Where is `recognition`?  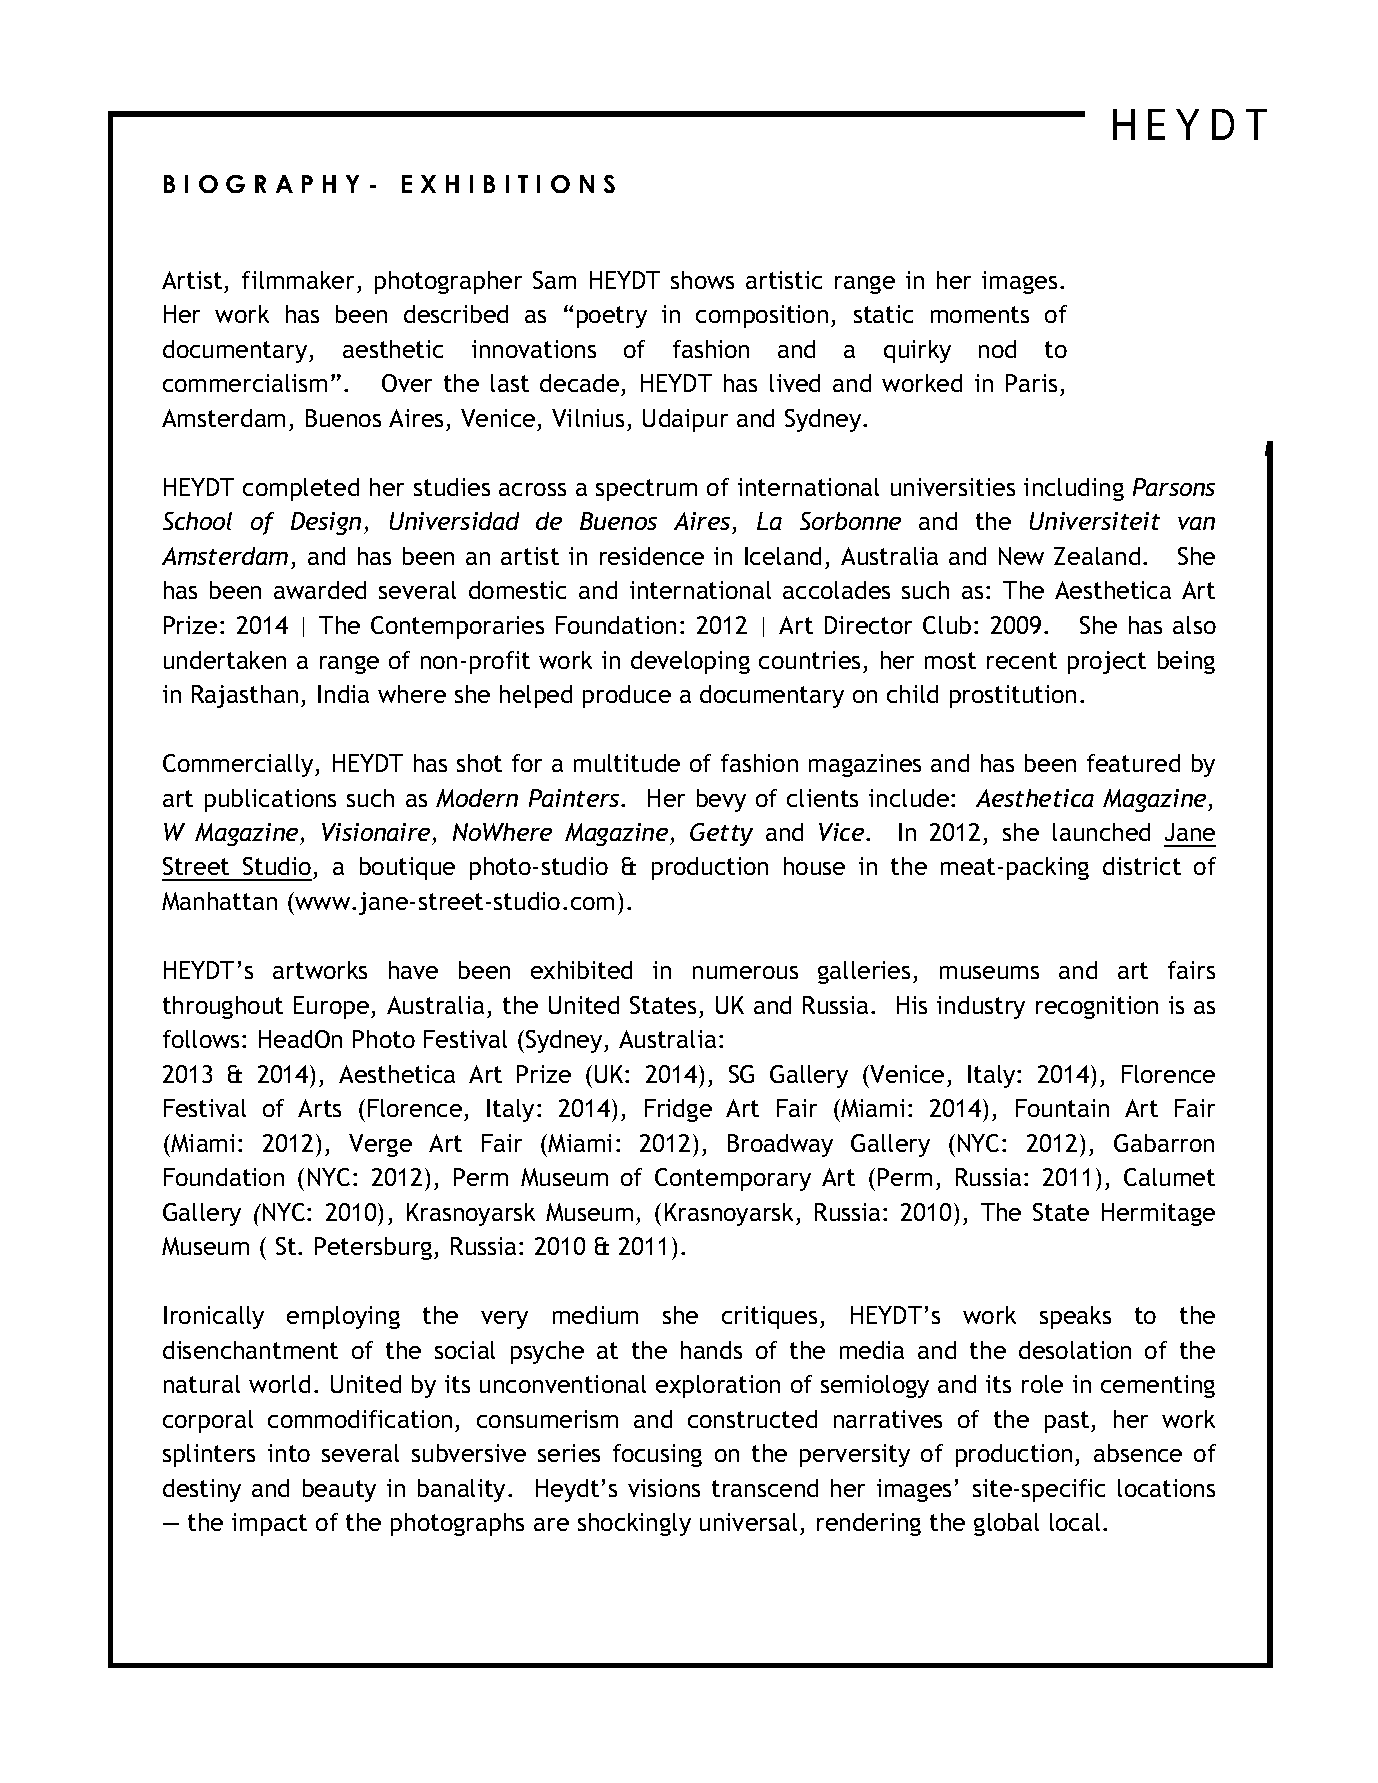 recognition is located at coordinates (1097, 1007).
